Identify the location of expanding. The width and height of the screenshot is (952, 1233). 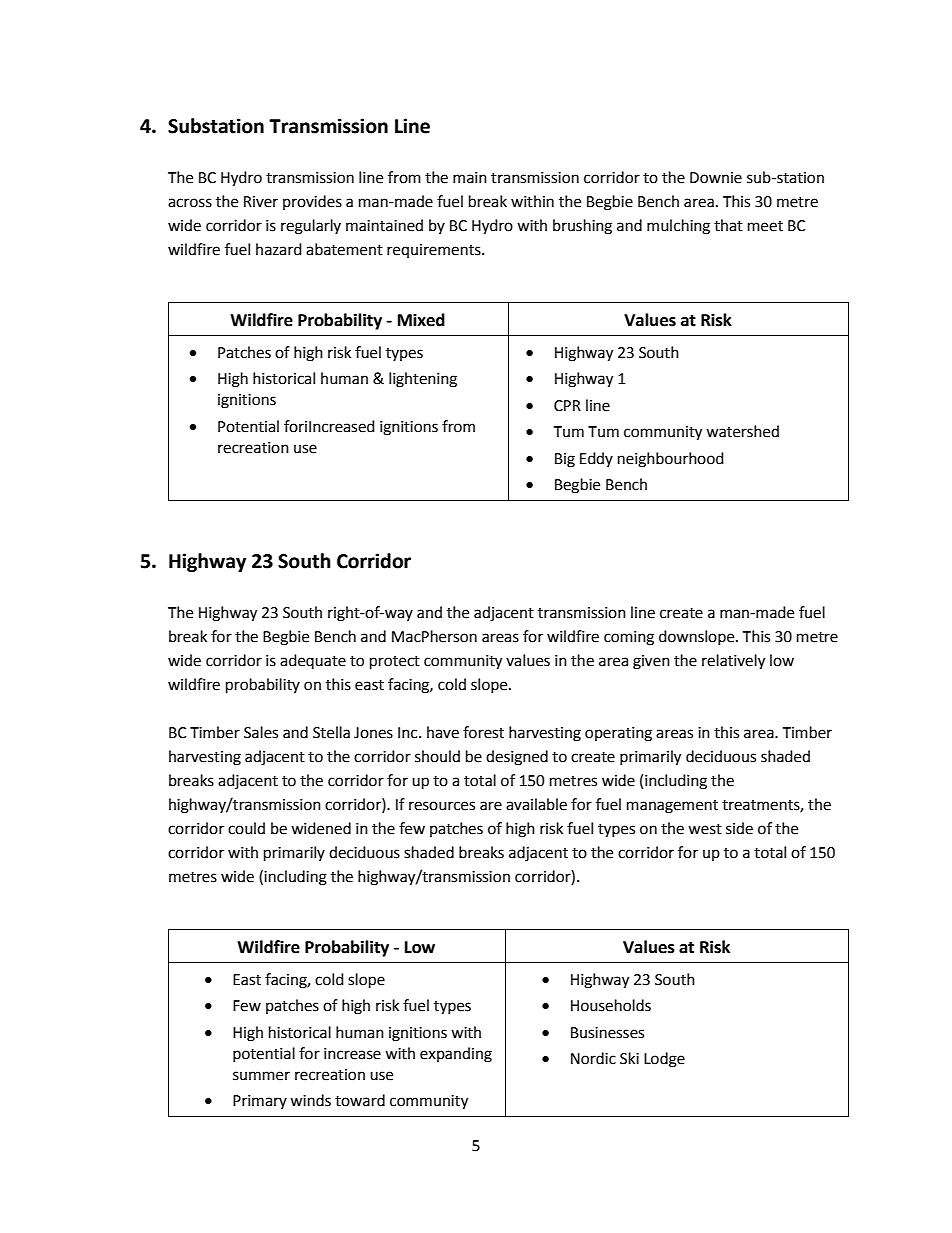
(456, 1055).
